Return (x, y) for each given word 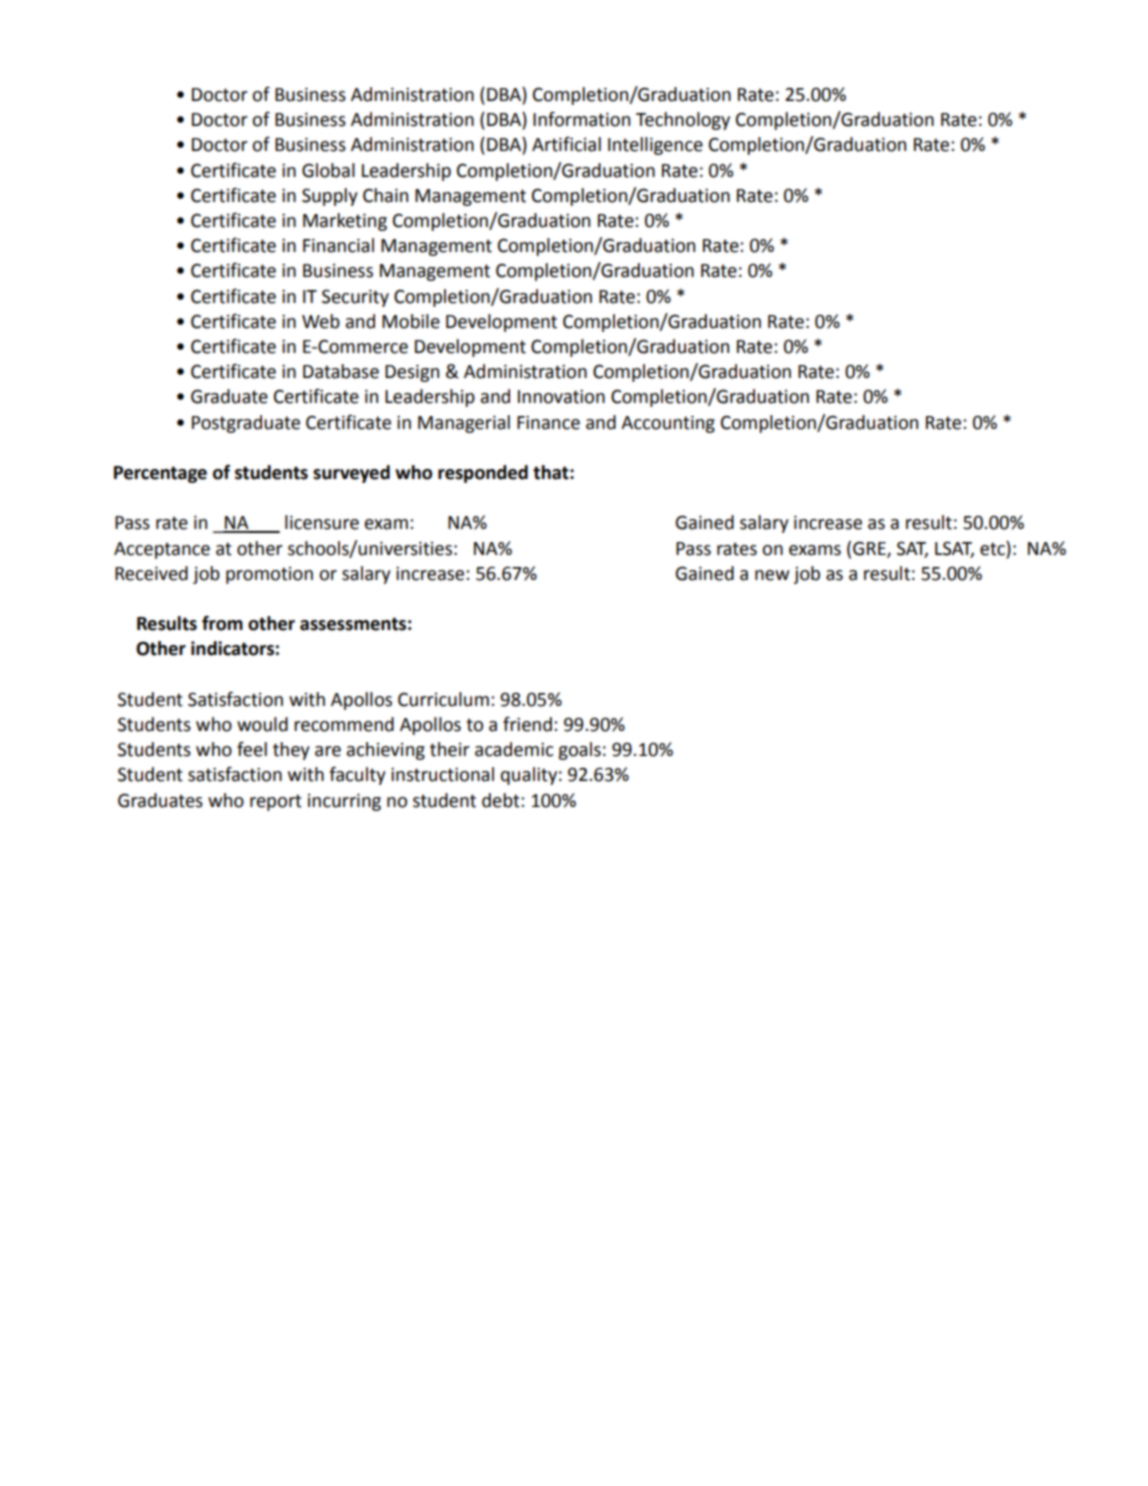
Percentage (160, 474)
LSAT (954, 549)
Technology (683, 121)
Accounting (668, 424)
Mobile (411, 321)
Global (328, 170)
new (772, 575)
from (222, 623)
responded (483, 474)
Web (321, 321)
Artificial (566, 144)
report (276, 802)
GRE (870, 549)
